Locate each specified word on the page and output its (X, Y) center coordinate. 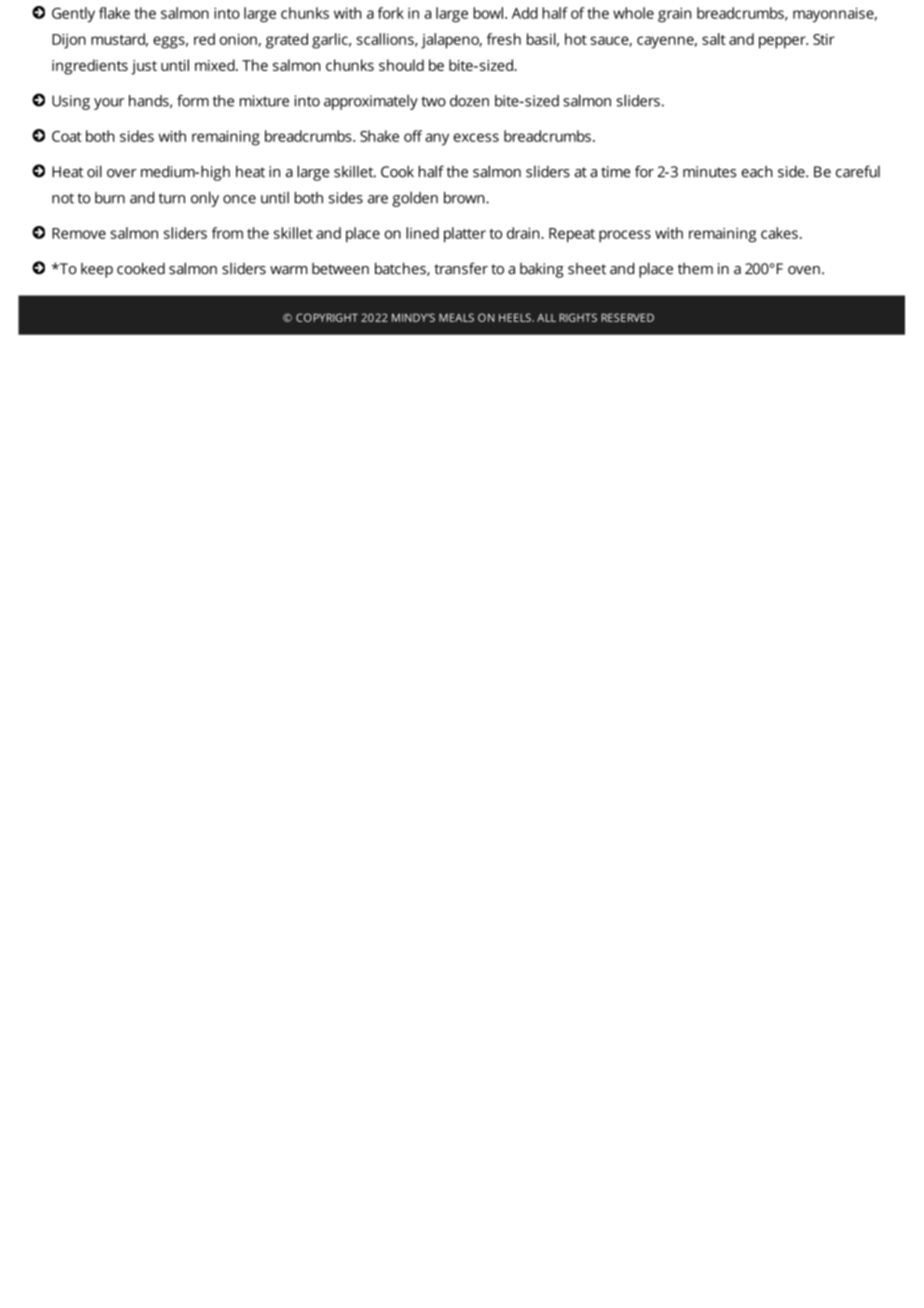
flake (114, 13)
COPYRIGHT (327, 317)
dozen (469, 101)
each (757, 172)
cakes (779, 233)
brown (465, 198)
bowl (488, 13)
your (109, 104)
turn (172, 198)
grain (674, 15)
